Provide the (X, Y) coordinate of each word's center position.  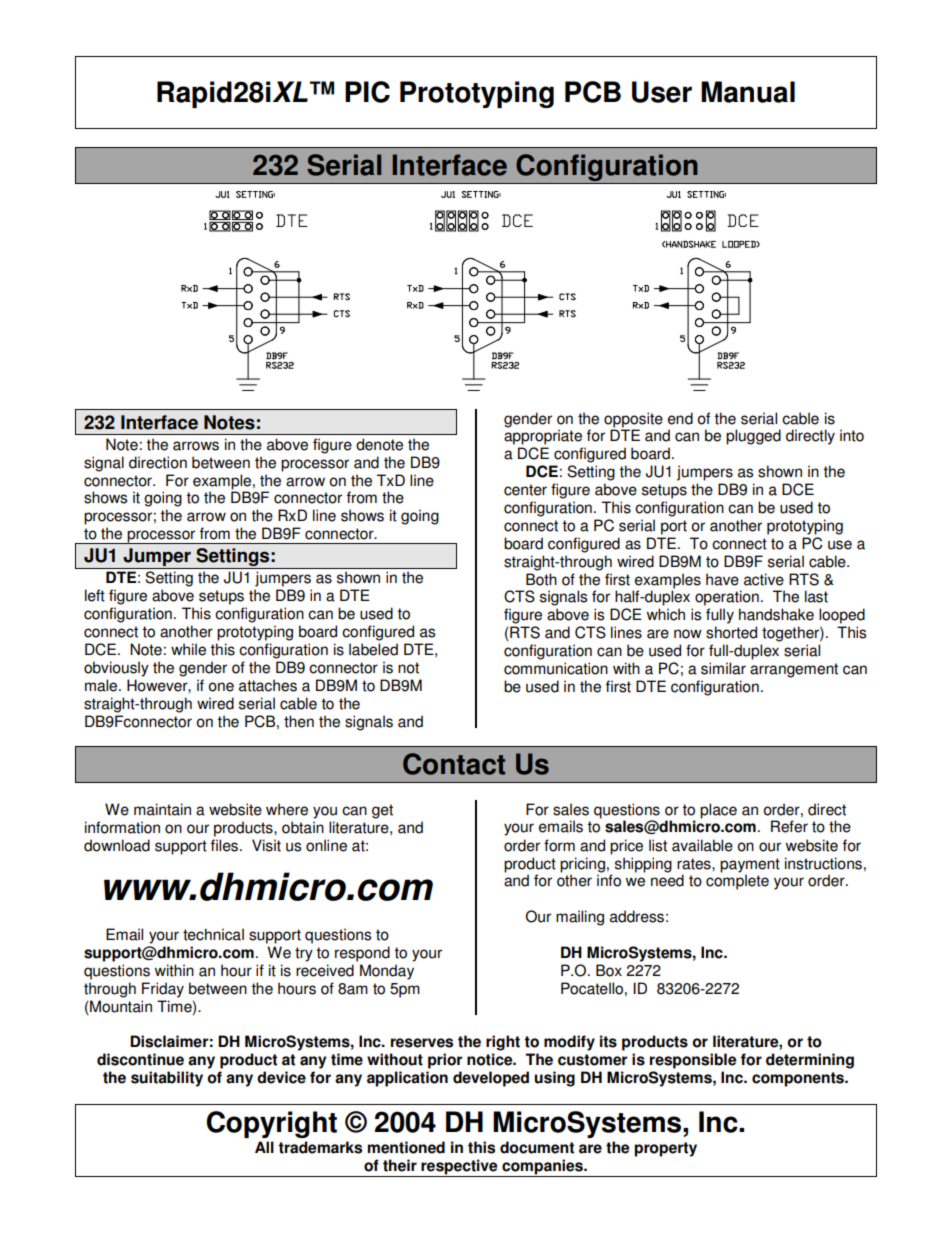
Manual (748, 92)
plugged (753, 437)
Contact (454, 764)
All (264, 1147)
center (525, 490)
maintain (162, 809)
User (662, 92)
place (718, 811)
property (665, 1149)
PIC (367, 92)
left (95, 595)
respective (460, 1168)
